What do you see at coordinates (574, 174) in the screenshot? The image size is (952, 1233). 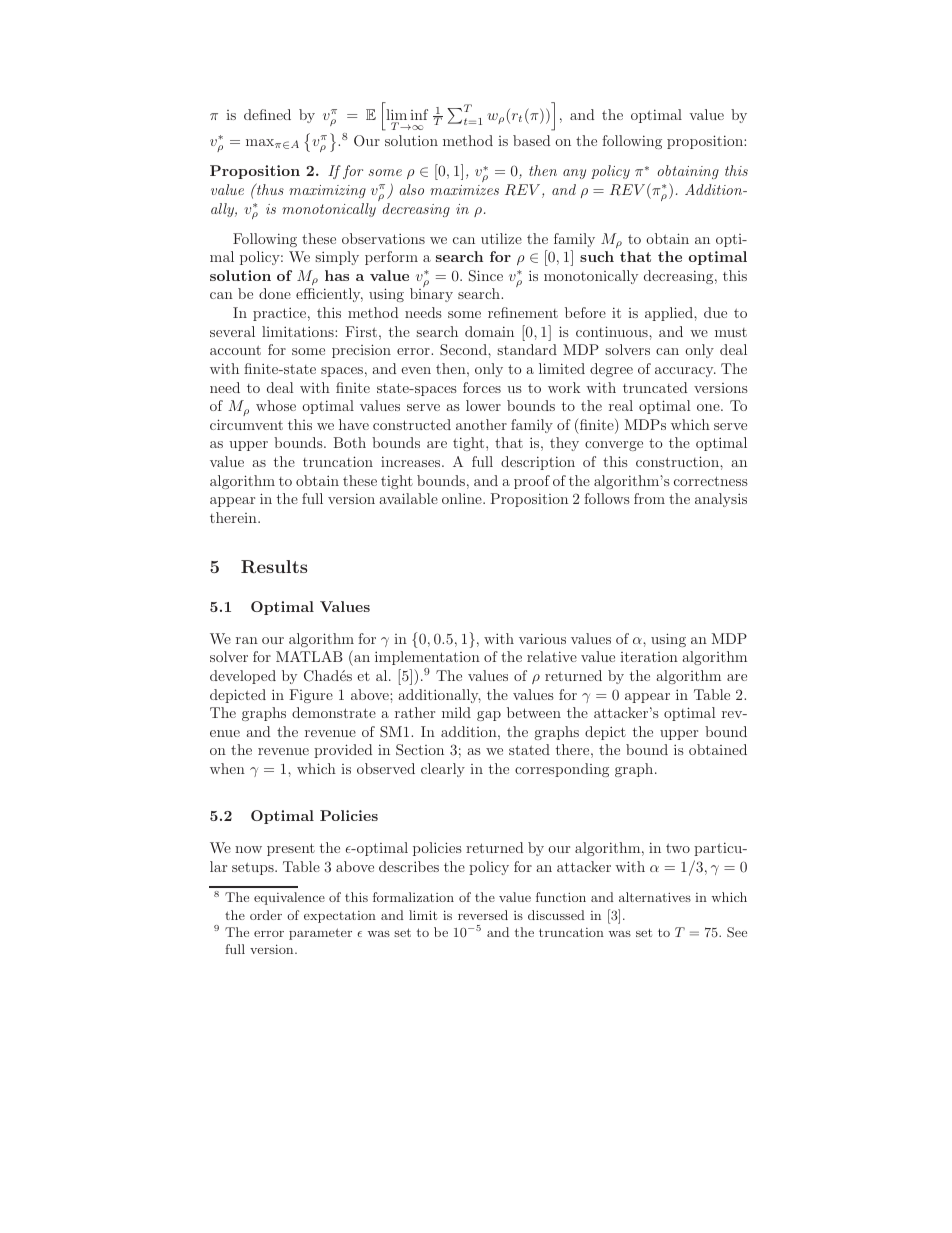 I see `any` at bounding box center [574, 174].
